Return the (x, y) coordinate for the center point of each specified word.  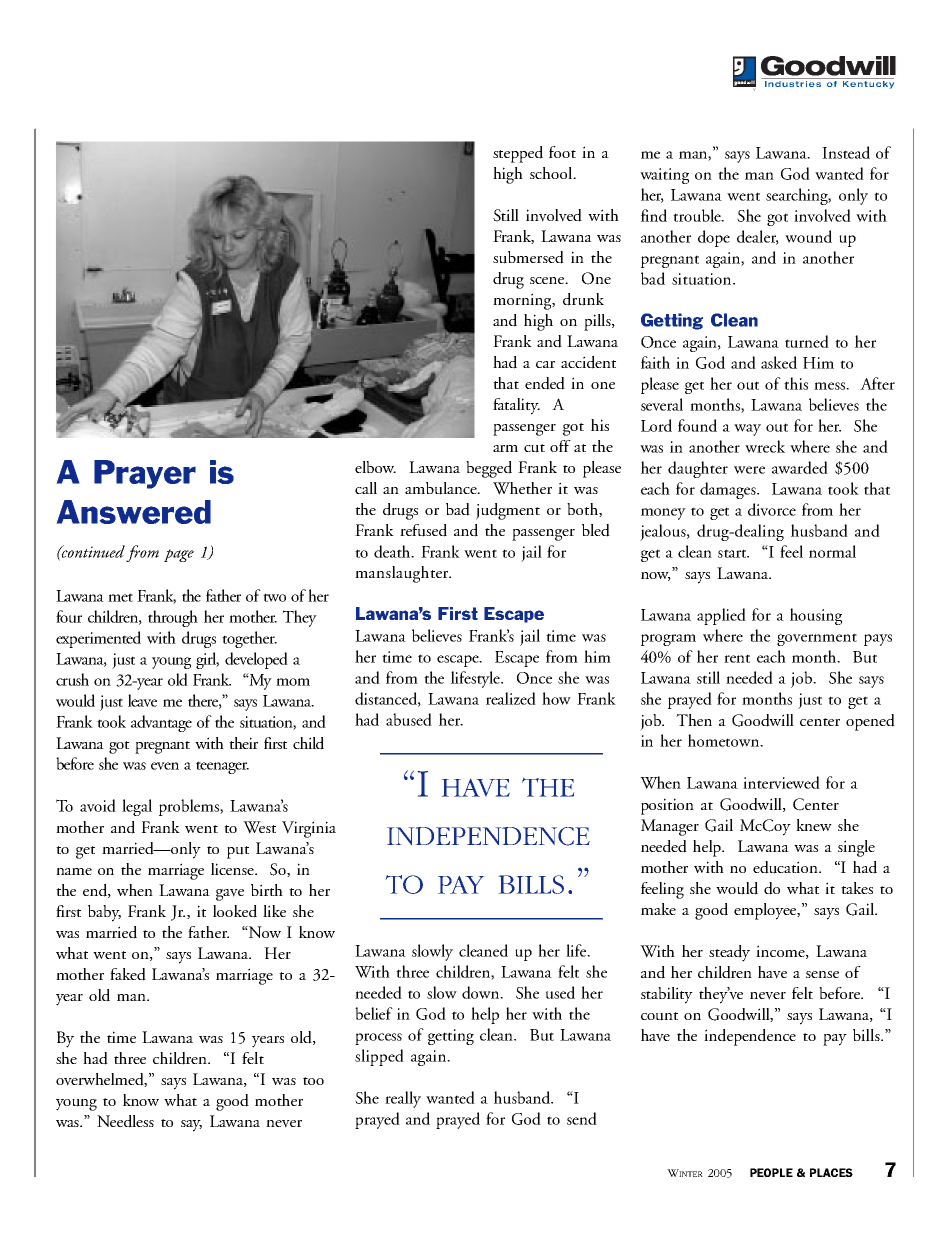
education (786, 867)
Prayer (145, 474)
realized (511, 698)
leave (142, 700)
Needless (125, 1121)
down (482, 992)
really (403, 1099)
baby (104, 913)
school (552, 173)
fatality (516, 406)
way (747, 430)
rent (737, 658)
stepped (518, 154)
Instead (846, 152)
